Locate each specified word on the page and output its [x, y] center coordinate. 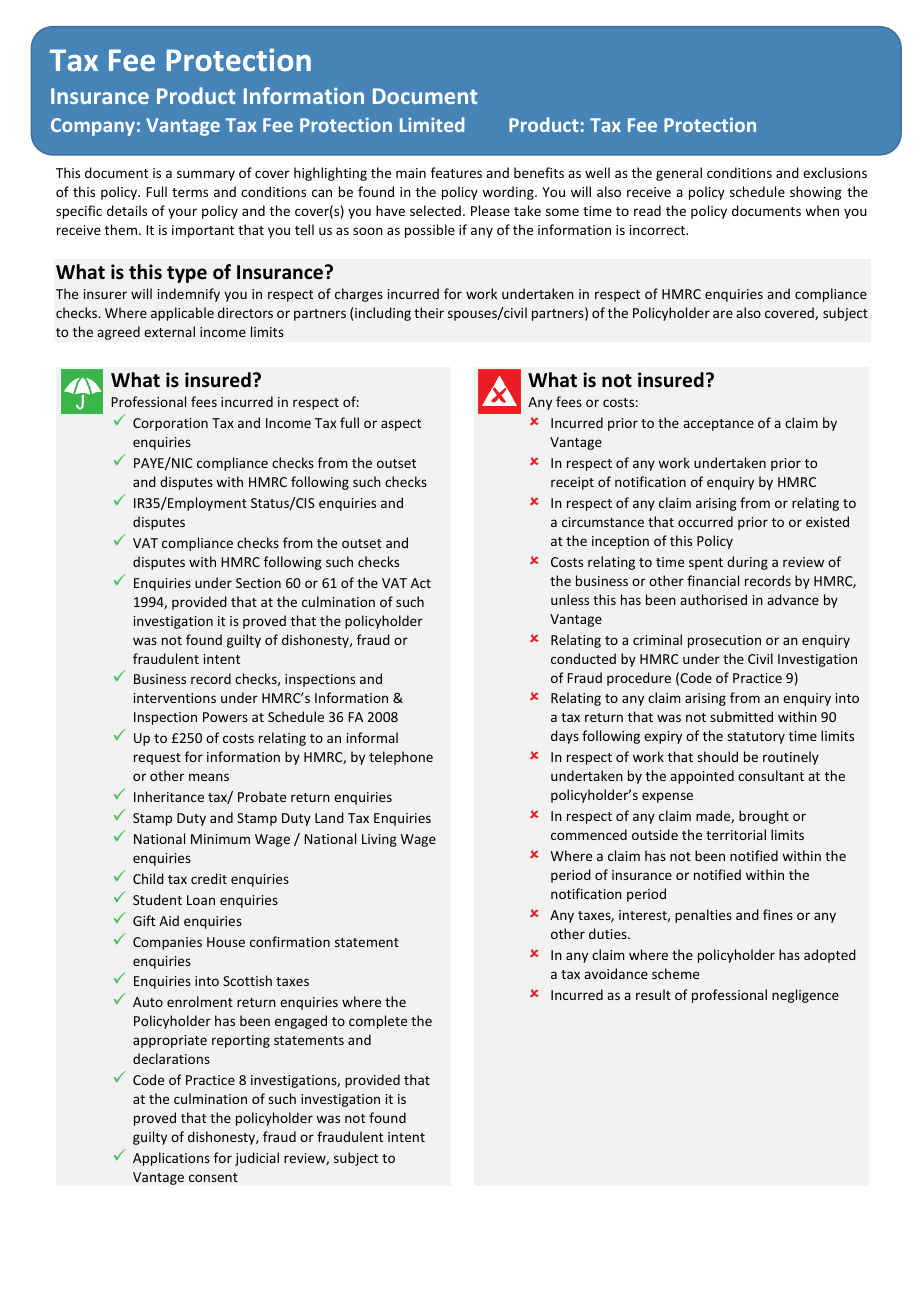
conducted [583, 658]
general [679, 174]
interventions [175, 698]
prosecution [724, 641]
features [456, 172]
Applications [171, 1159]
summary [206, 175]
